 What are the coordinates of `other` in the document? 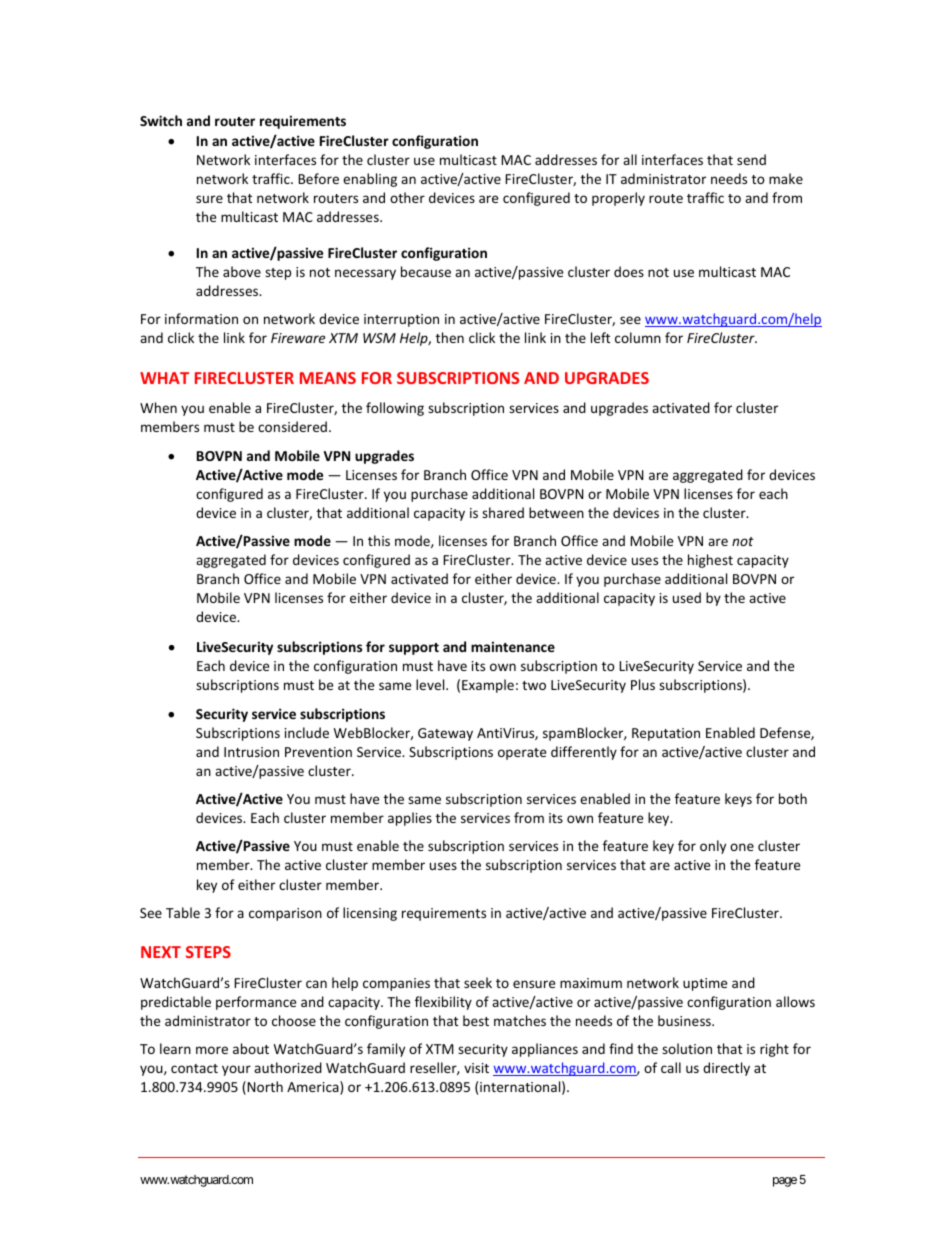 It's located at (407, 197).
